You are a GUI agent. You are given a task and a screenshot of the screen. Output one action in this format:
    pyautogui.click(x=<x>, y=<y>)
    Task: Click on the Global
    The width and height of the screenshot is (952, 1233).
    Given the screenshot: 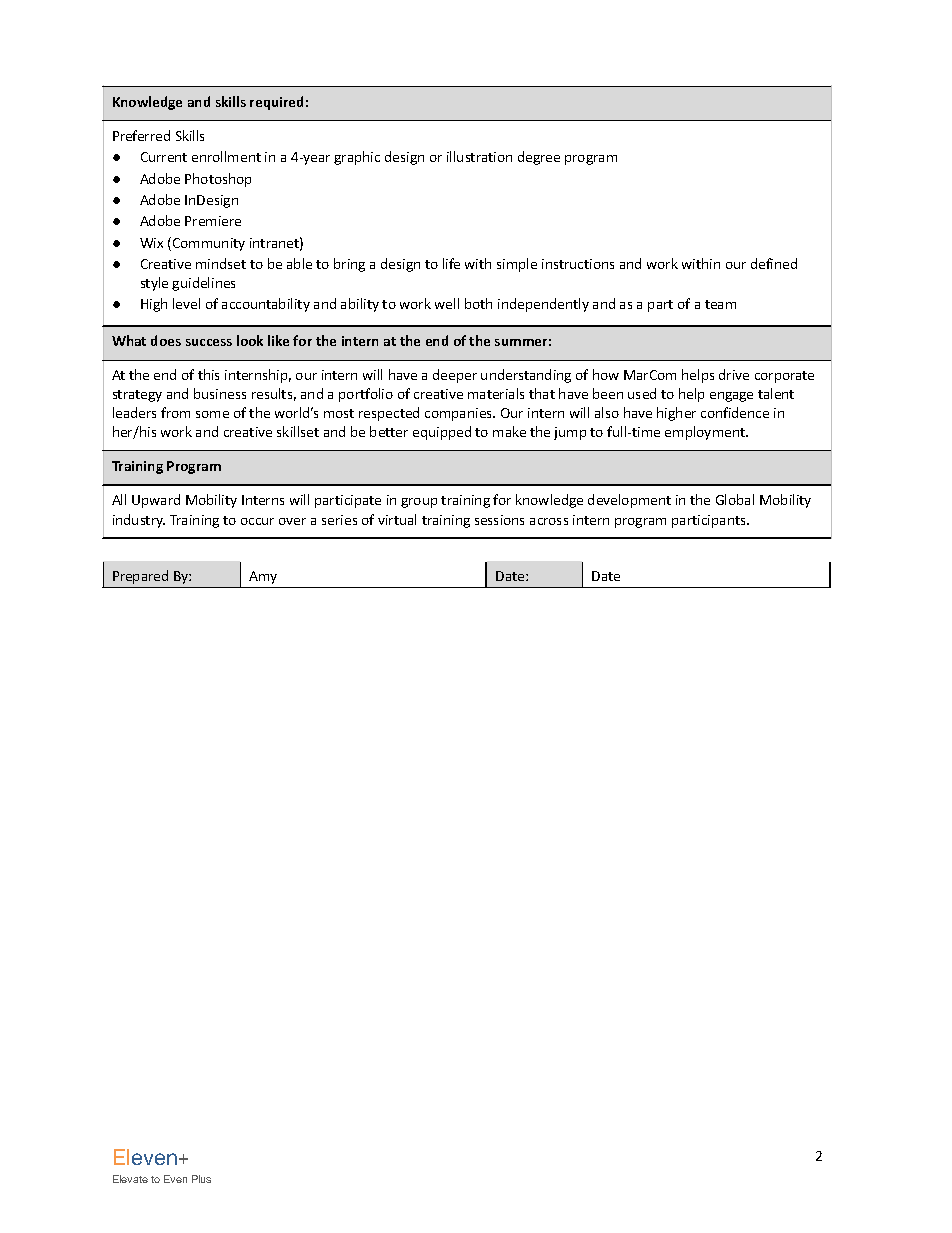 What is the action you would take?
    pyautogui.click(x=735, y=499)
